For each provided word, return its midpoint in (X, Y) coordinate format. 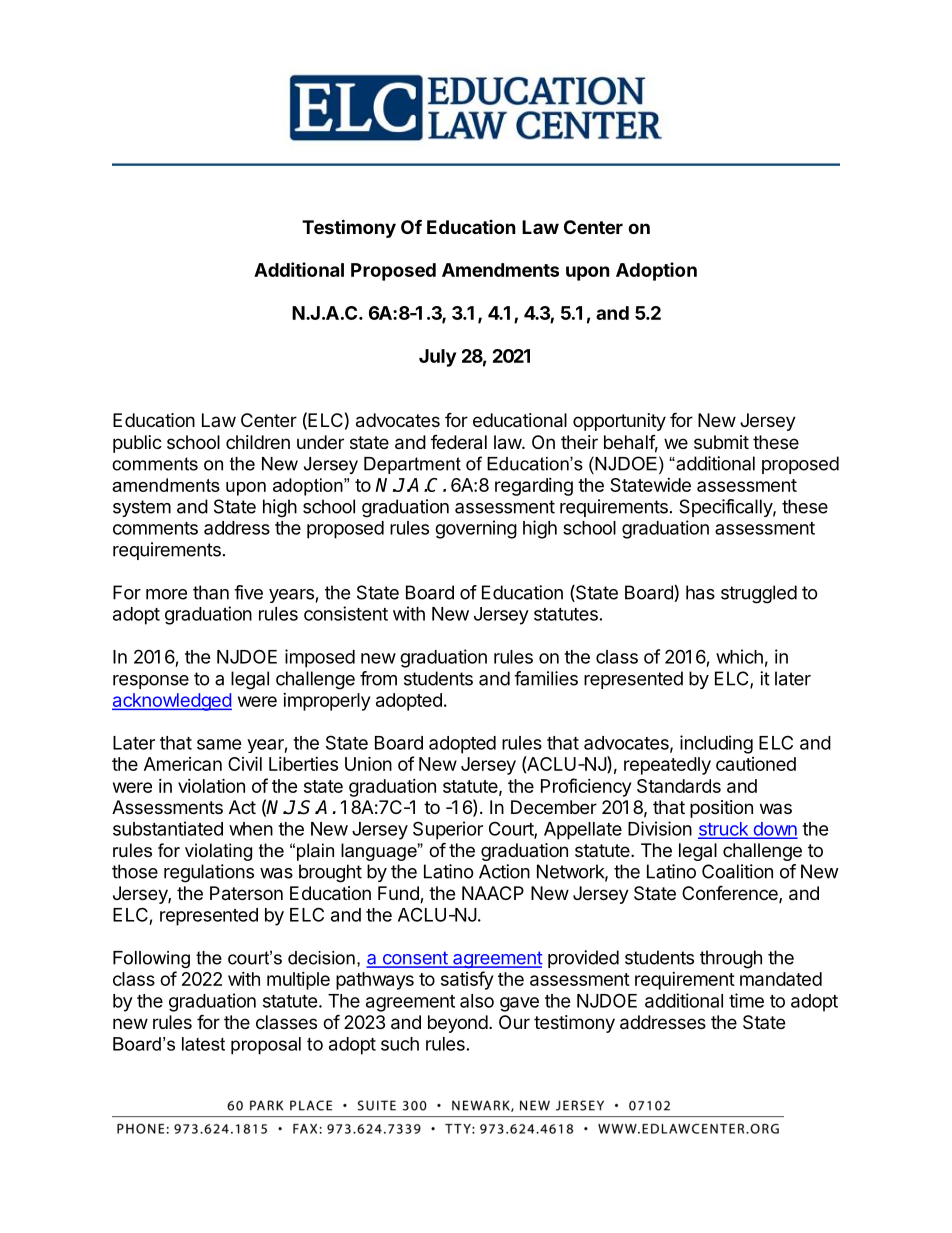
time (746, 1000)
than (211, 592)
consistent (346, 613)
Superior (448, 830)
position (721, 809)
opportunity (619, 422)
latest (203, 1044)
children (258, 442)
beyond (458, 1024)
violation (211, 785)
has (700, 592)
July (437, 358)
